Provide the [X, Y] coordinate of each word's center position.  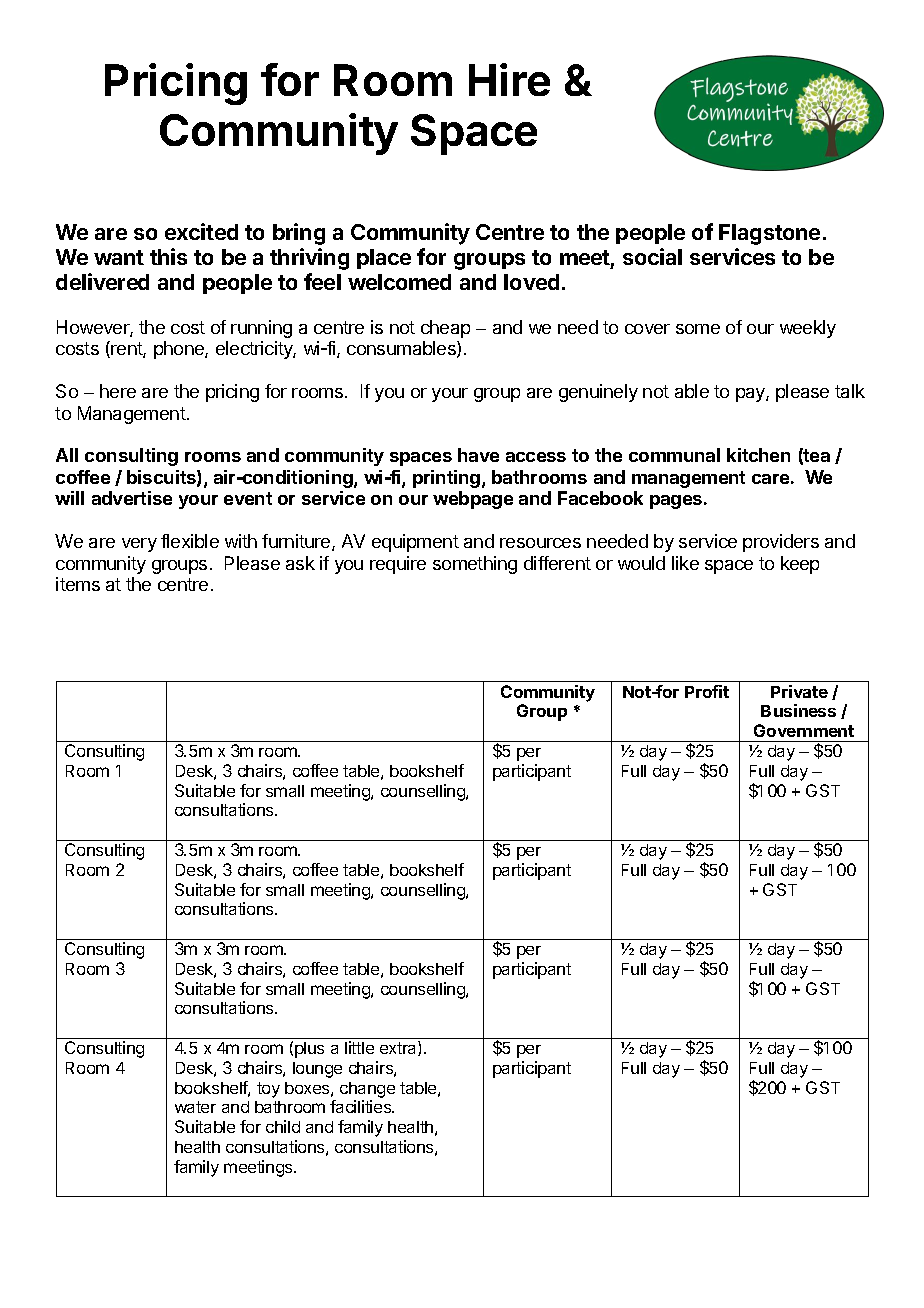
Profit [707, 691]
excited [201, 231]
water [195, 1107]
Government [804, 730]
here [118, 391]
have [478, 455]
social [652, 256]
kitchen [758, 455]
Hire [509, 79]
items [78, 584]
